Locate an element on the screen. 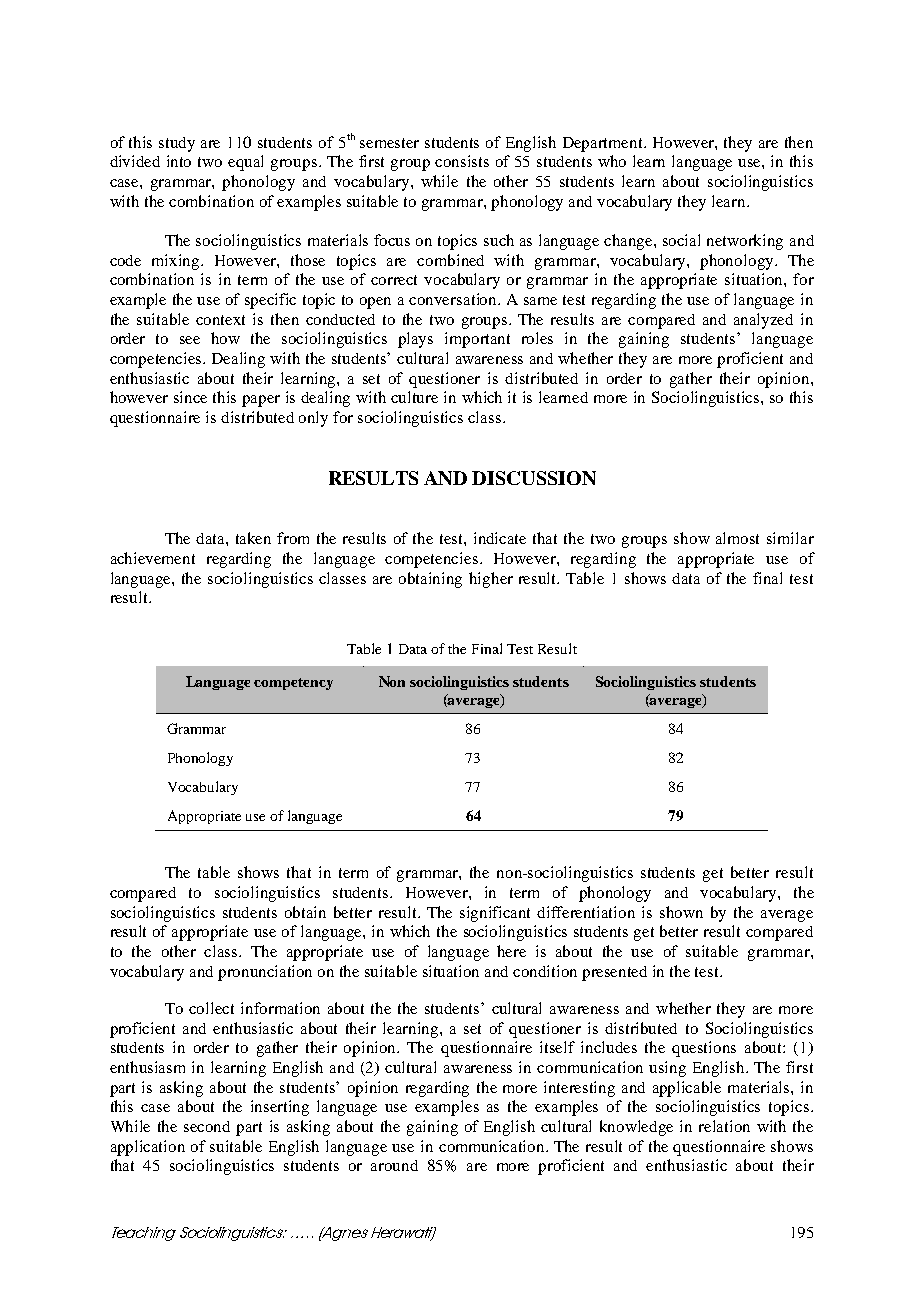  higher is located at coordinates (491, 580).
